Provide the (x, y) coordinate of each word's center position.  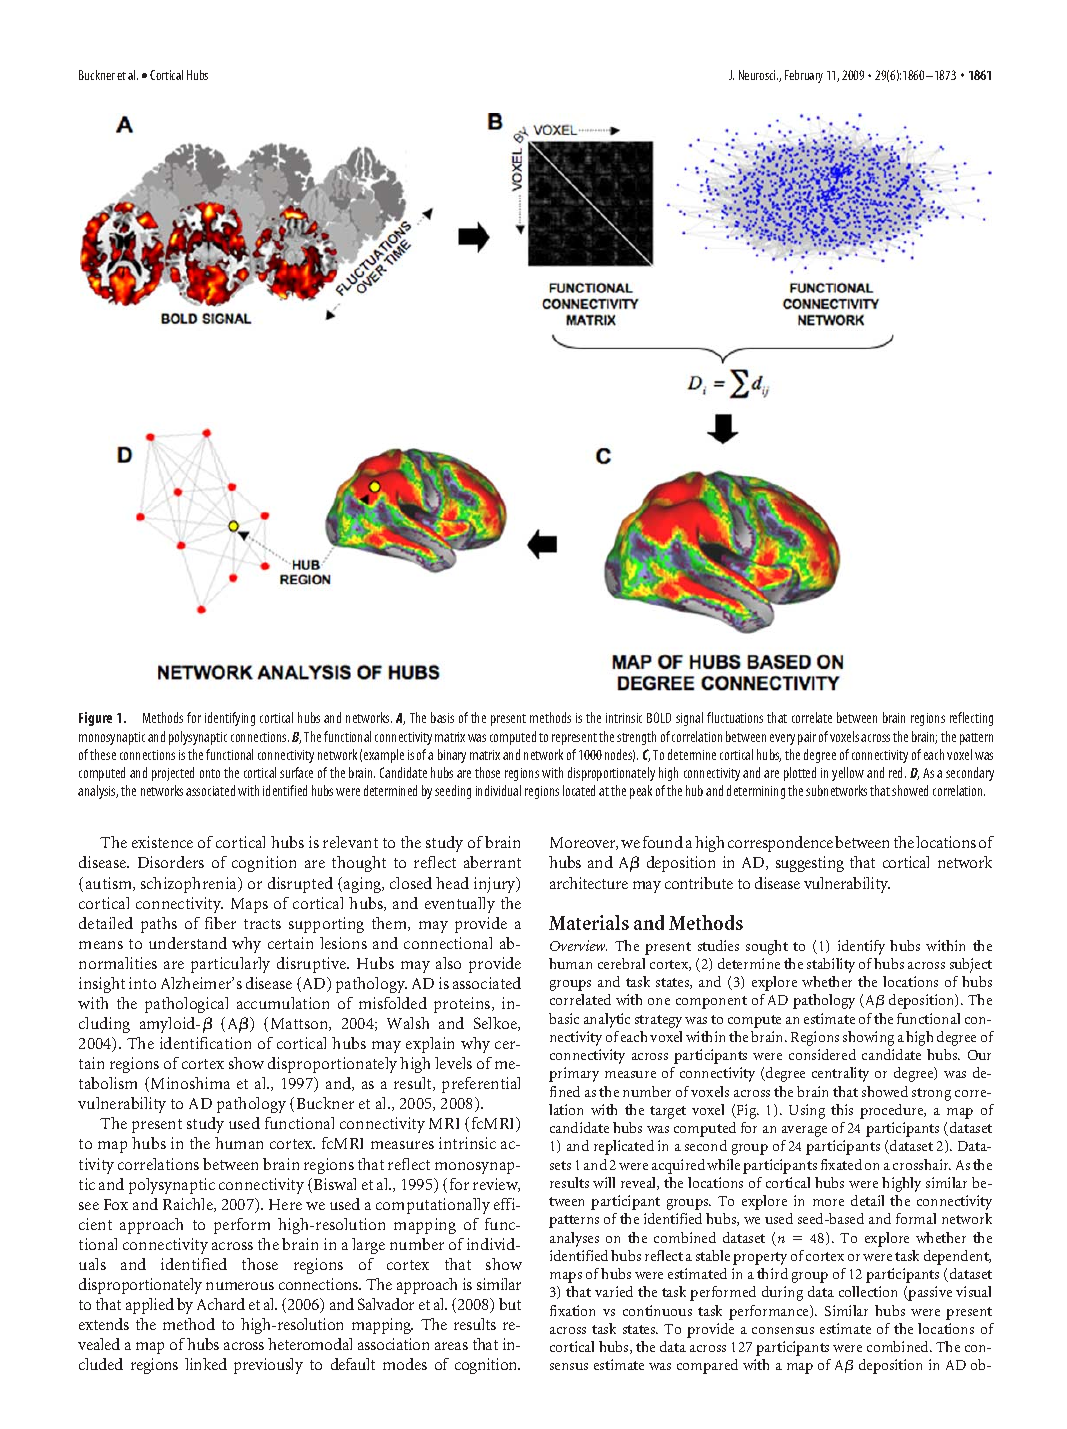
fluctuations (735, 717)
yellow (848, 774)
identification (205, 1043)
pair (807, 738)
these (103, 754)
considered (822, 1054)
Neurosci (758, 75)
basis (442, 717)
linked (206, 1364)
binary (452, 756)
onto (210, 773)
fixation (572, 1310)
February (804, 76)
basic (564, 1018)
